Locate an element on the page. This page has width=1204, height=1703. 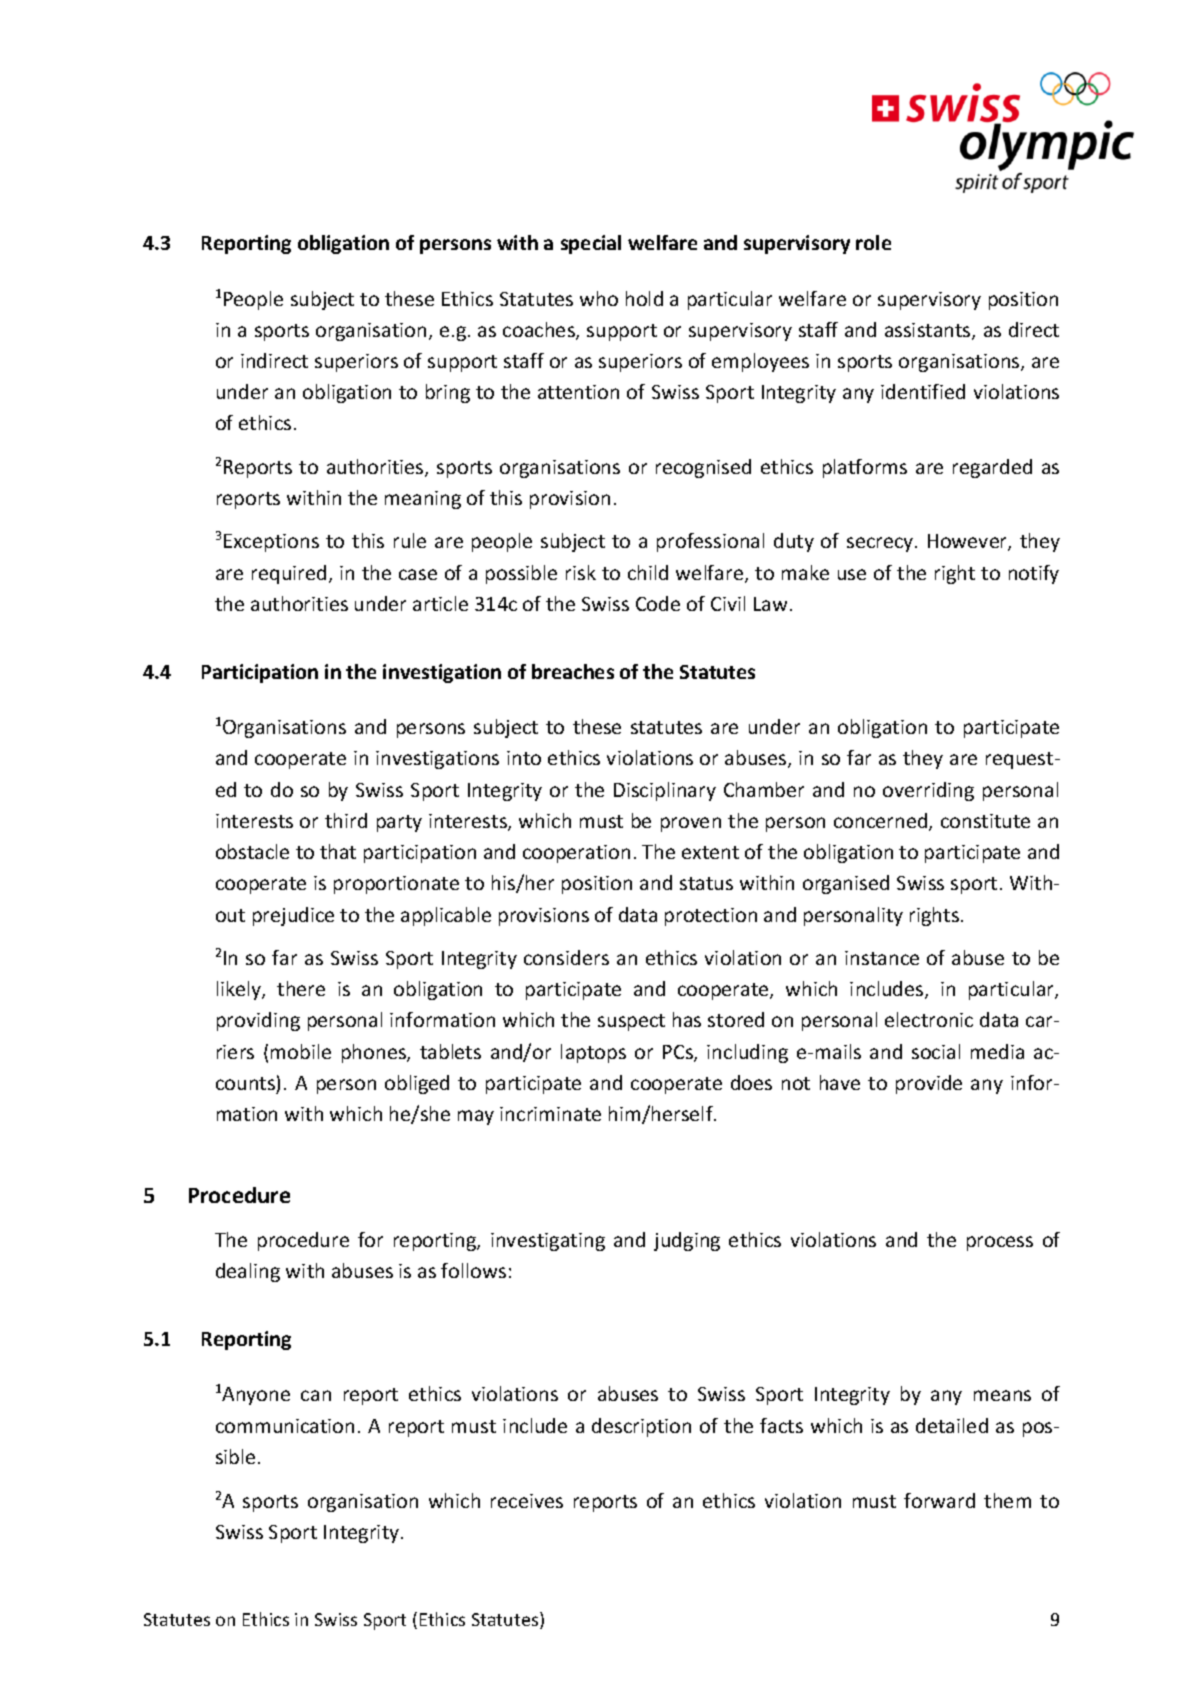
suspect is located at coordinates (631, 1022).
